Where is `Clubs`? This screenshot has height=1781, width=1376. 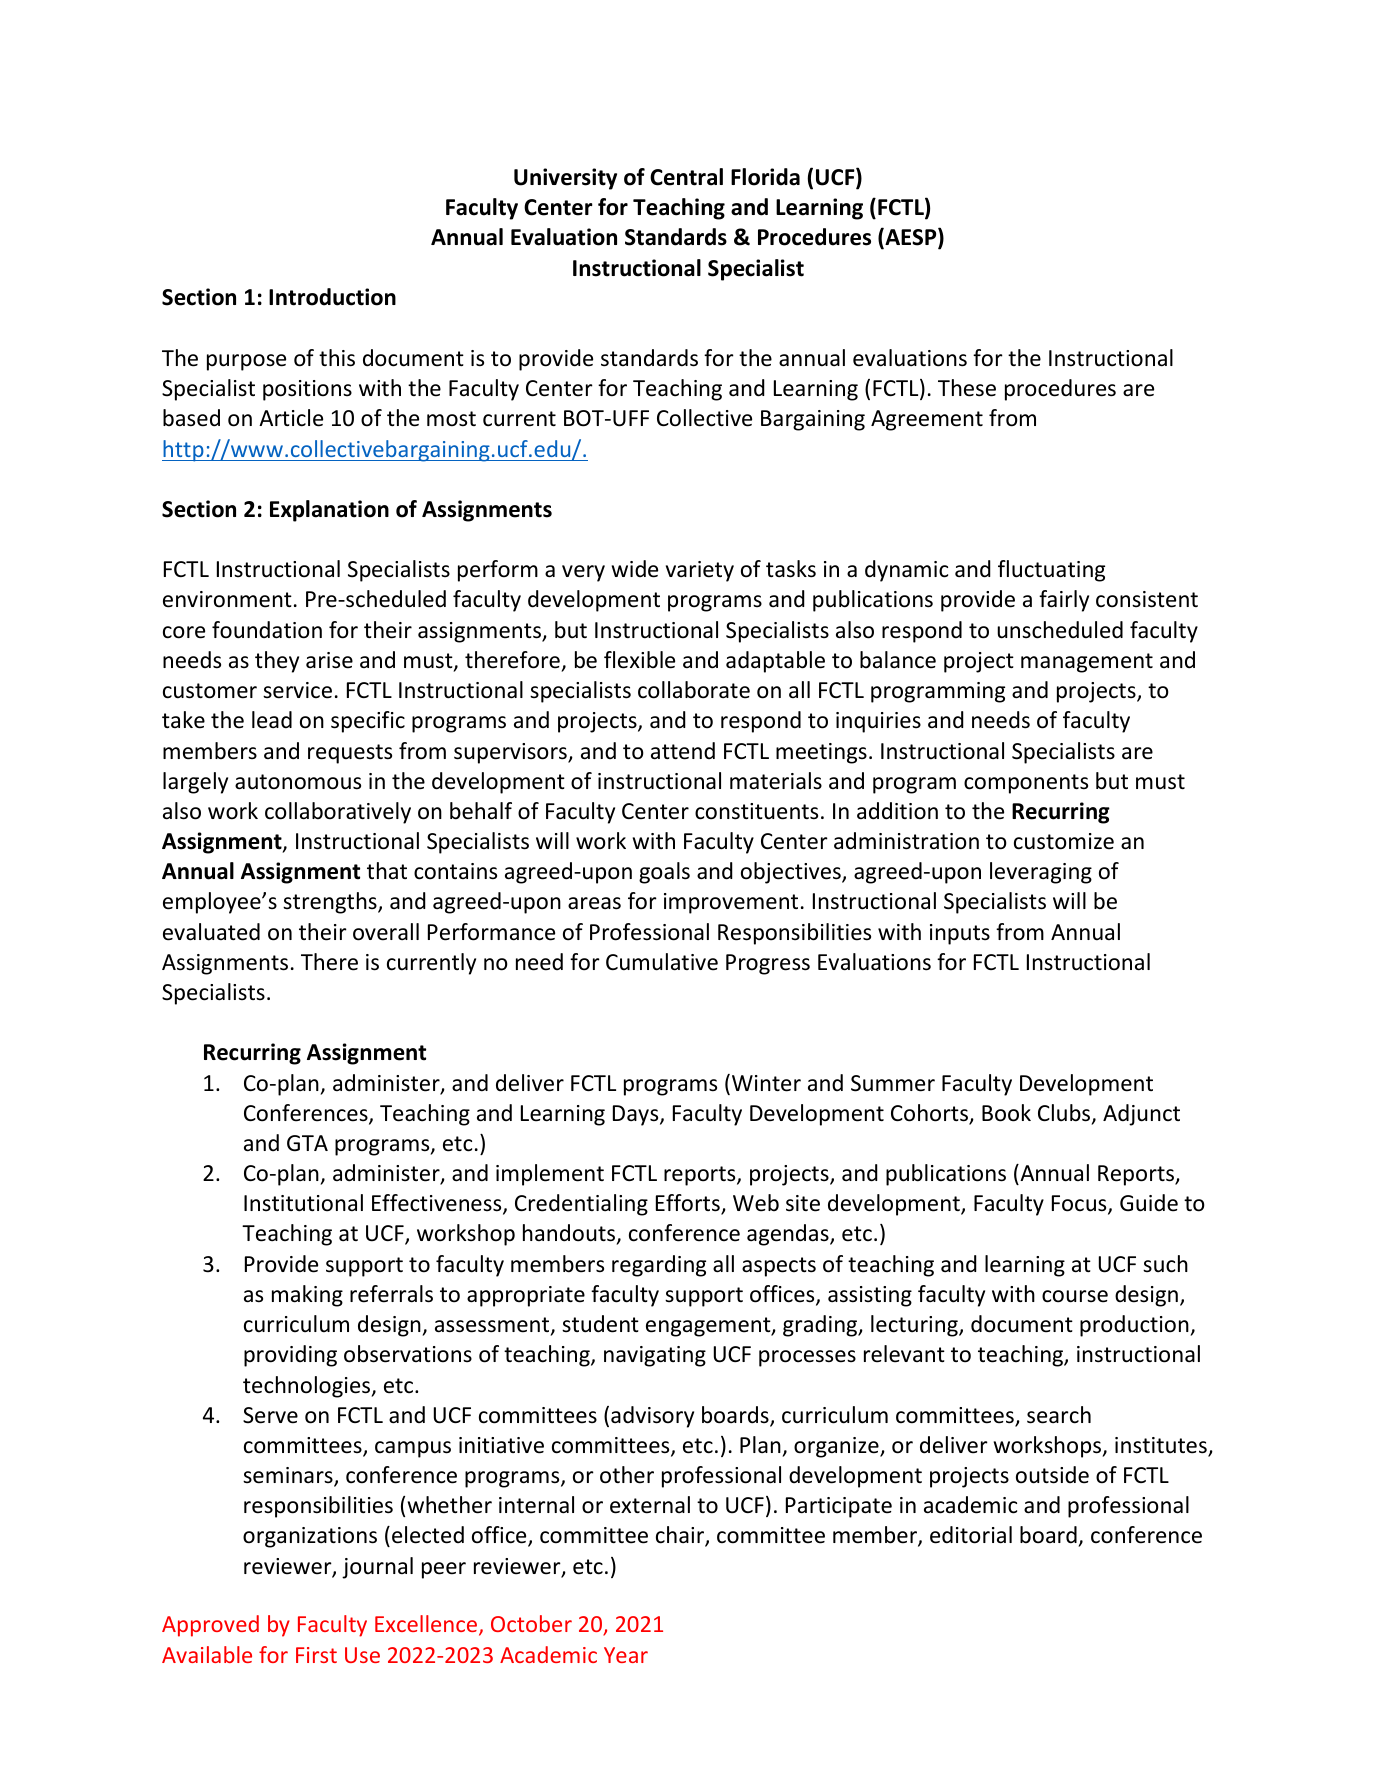 Clubs is located at coordinates (1065, 1114).
